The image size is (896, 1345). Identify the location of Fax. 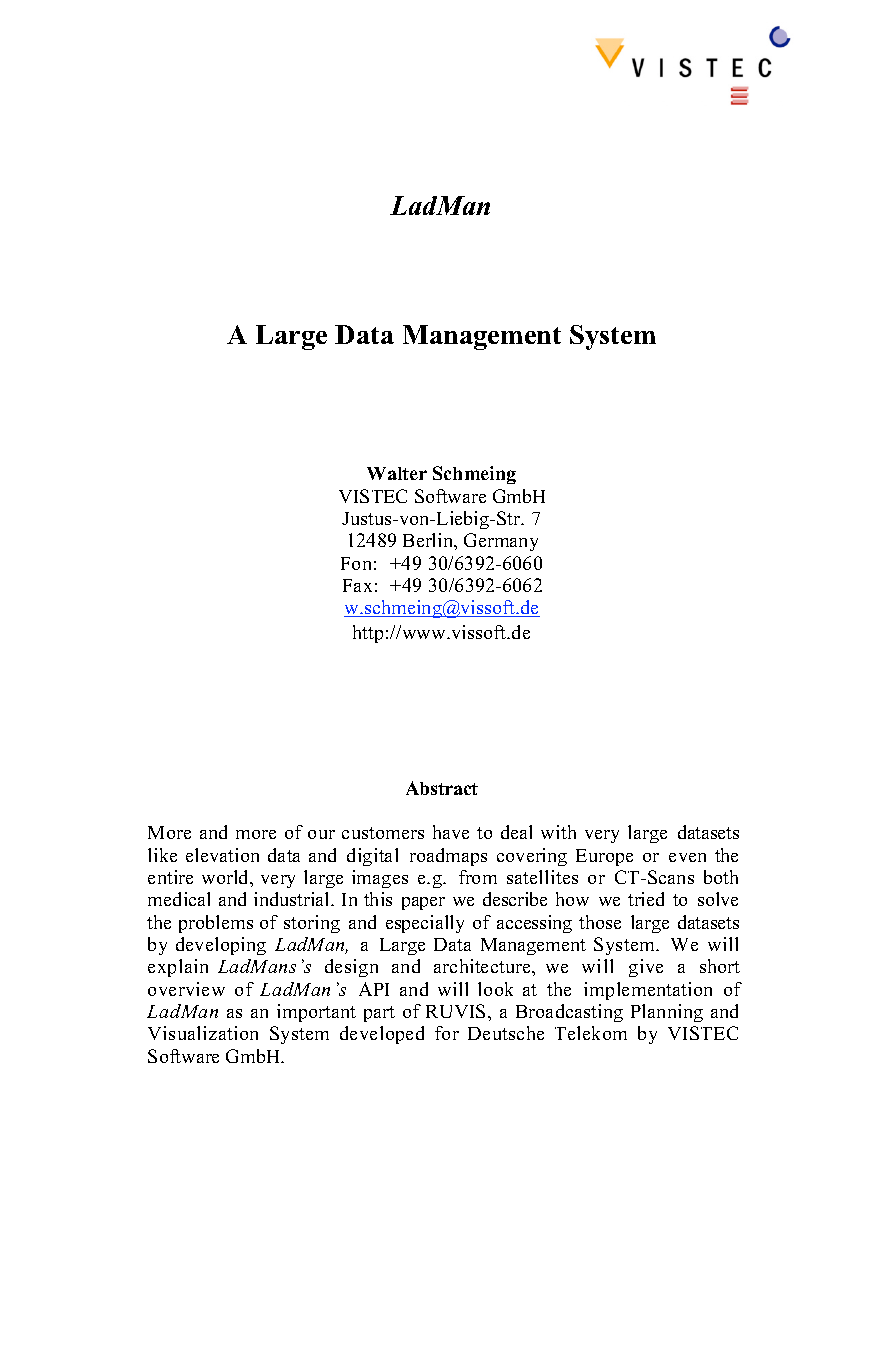
(357, 585).
